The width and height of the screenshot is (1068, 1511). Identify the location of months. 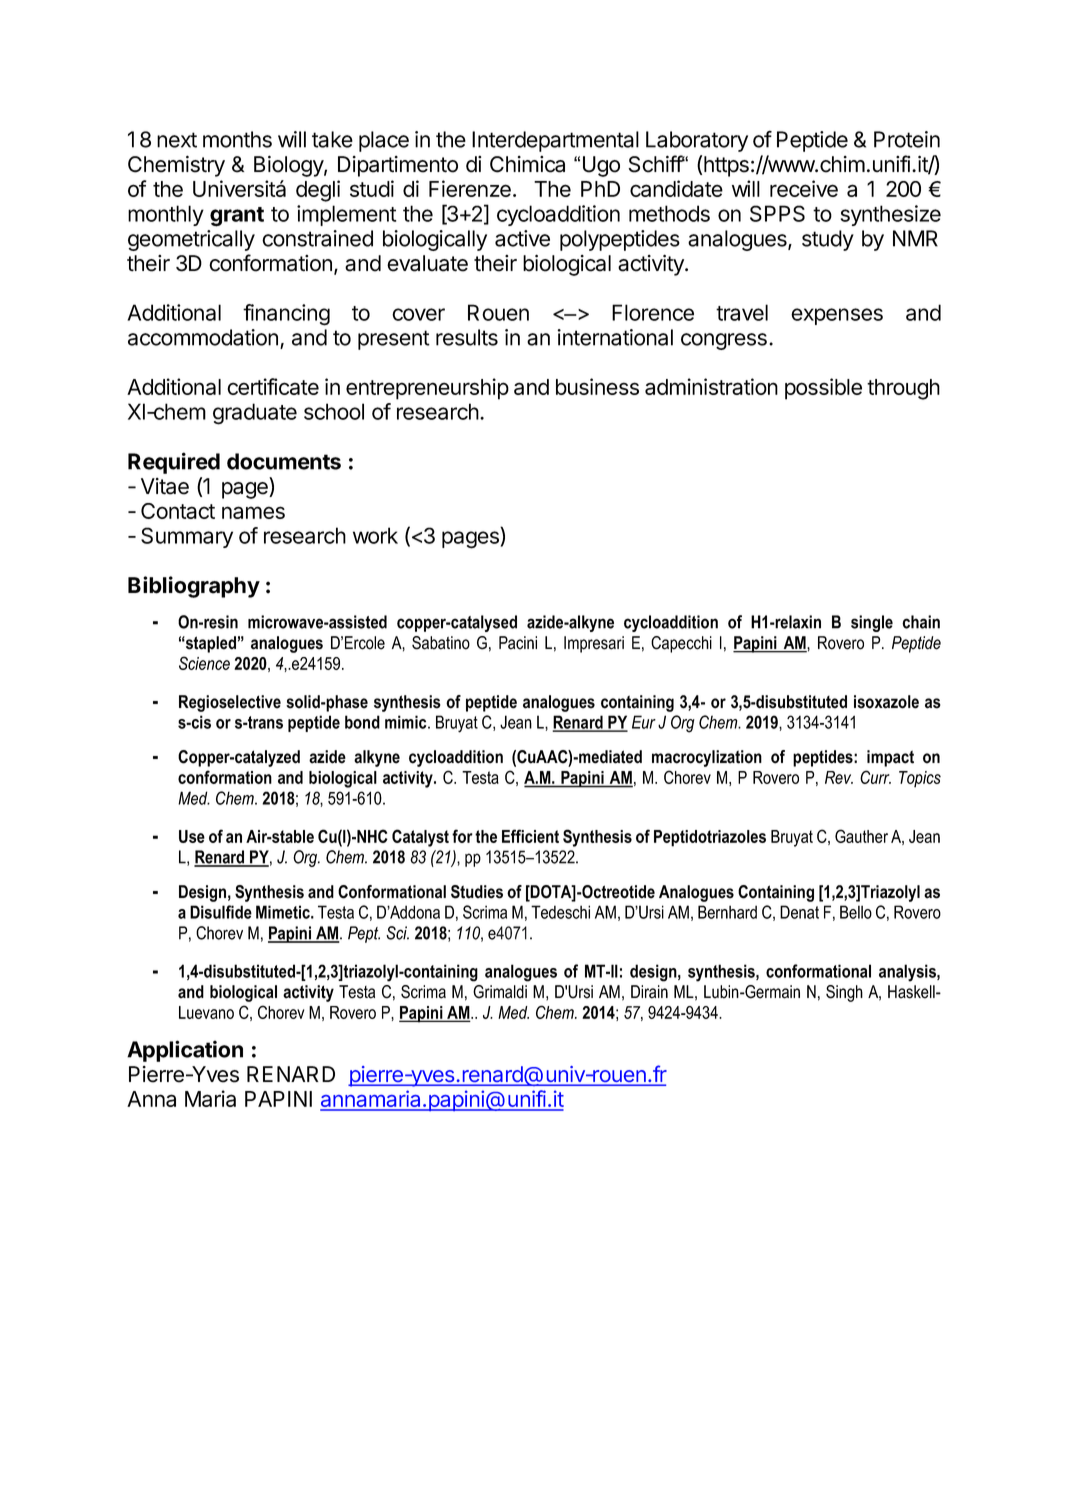
(237, 139).
